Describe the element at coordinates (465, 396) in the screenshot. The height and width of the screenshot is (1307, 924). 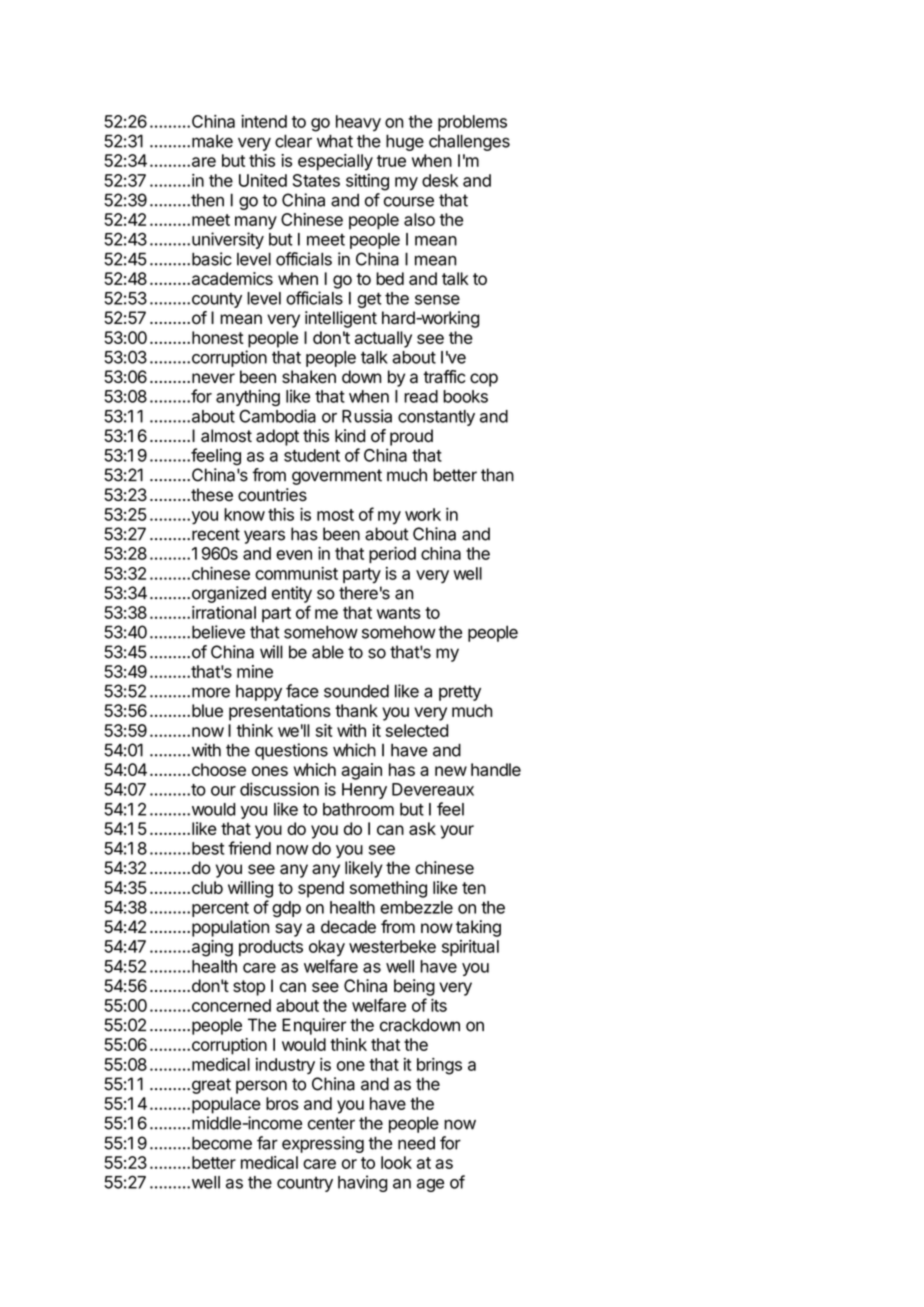
I see `books` at that location.
